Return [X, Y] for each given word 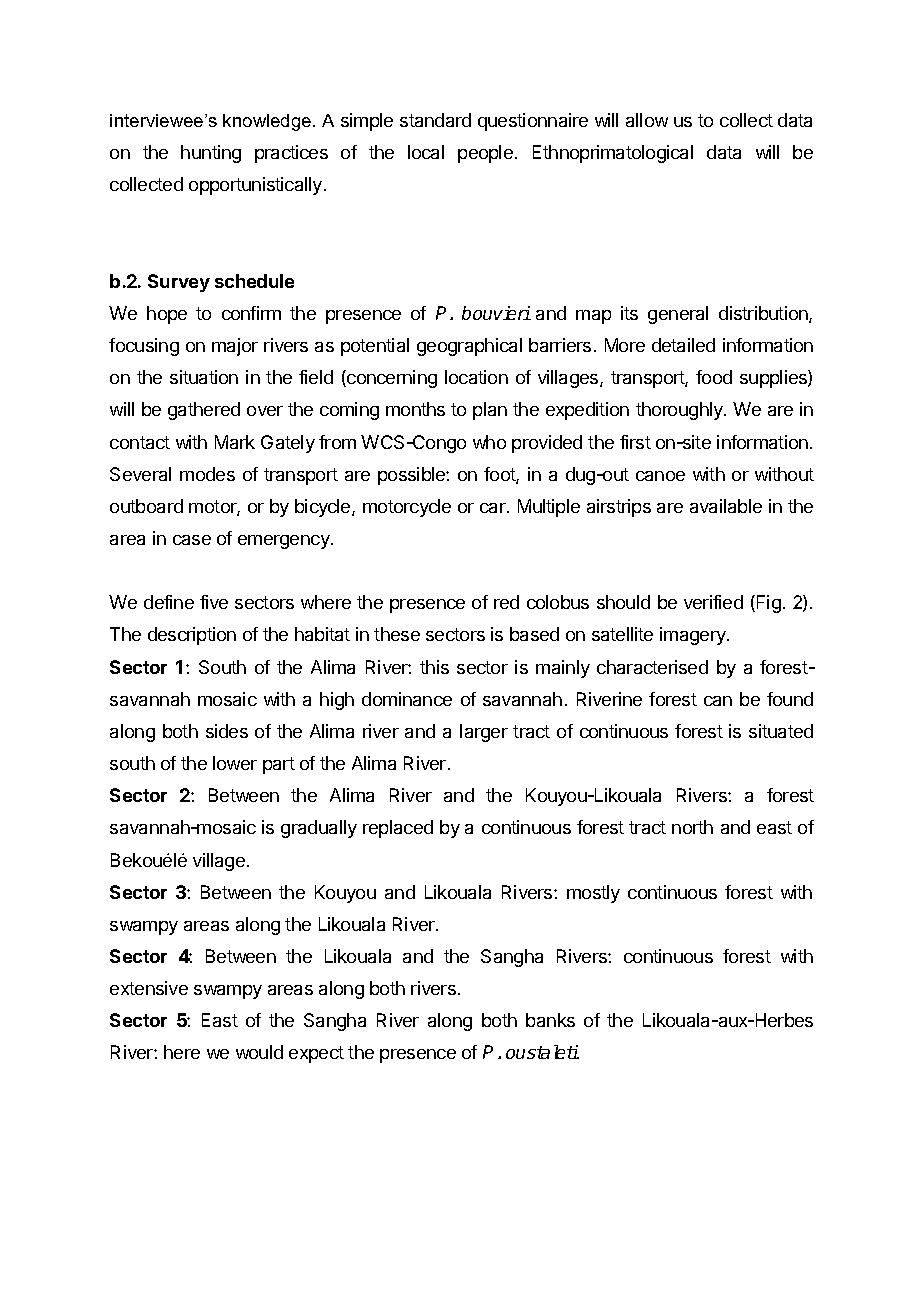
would [259, 1052]
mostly [593, 894]
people [485, 154]
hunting [211, 154]
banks [550, 1020]
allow [647, 120]
